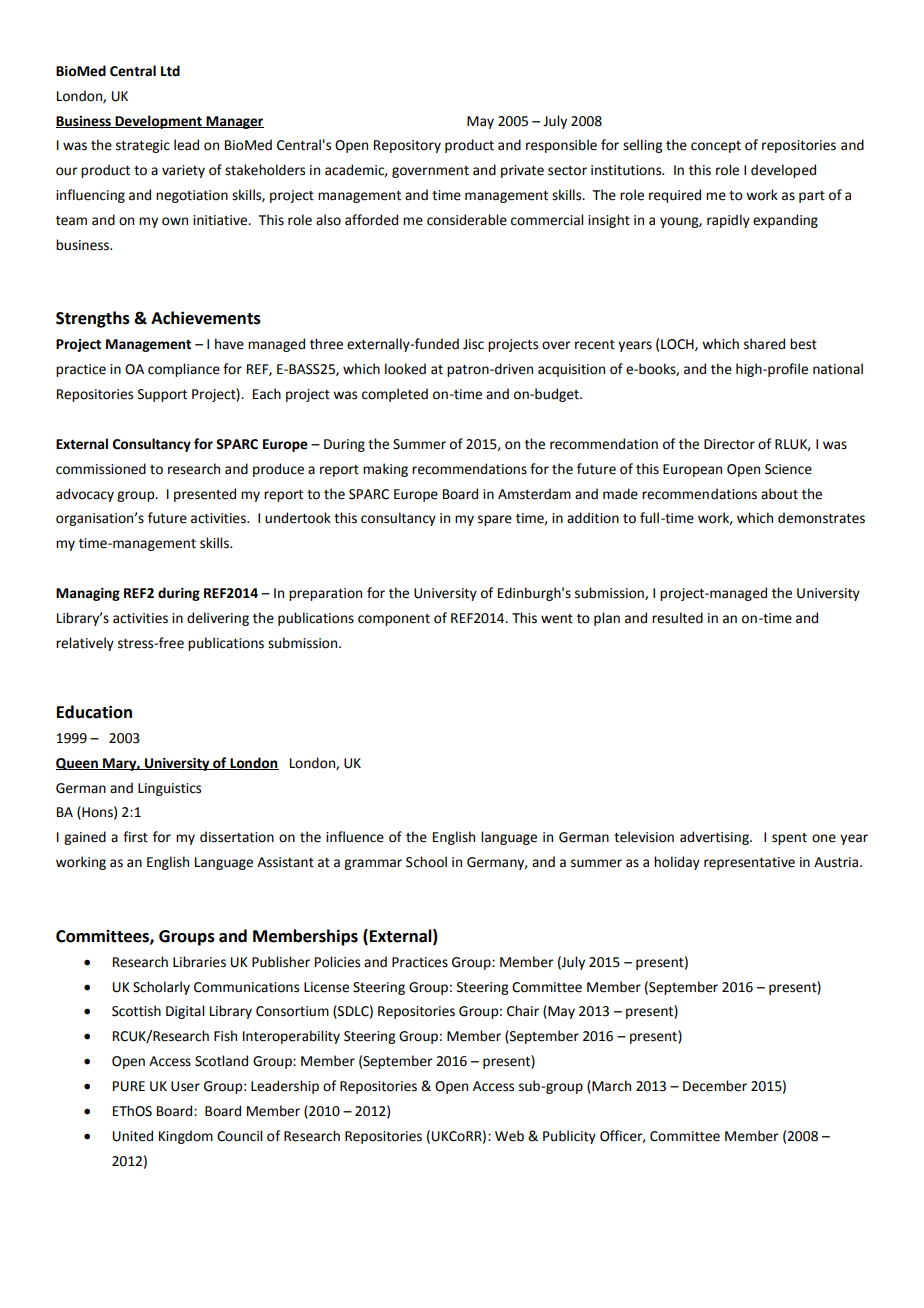  I want to click on Web, so click(509, 1136).
